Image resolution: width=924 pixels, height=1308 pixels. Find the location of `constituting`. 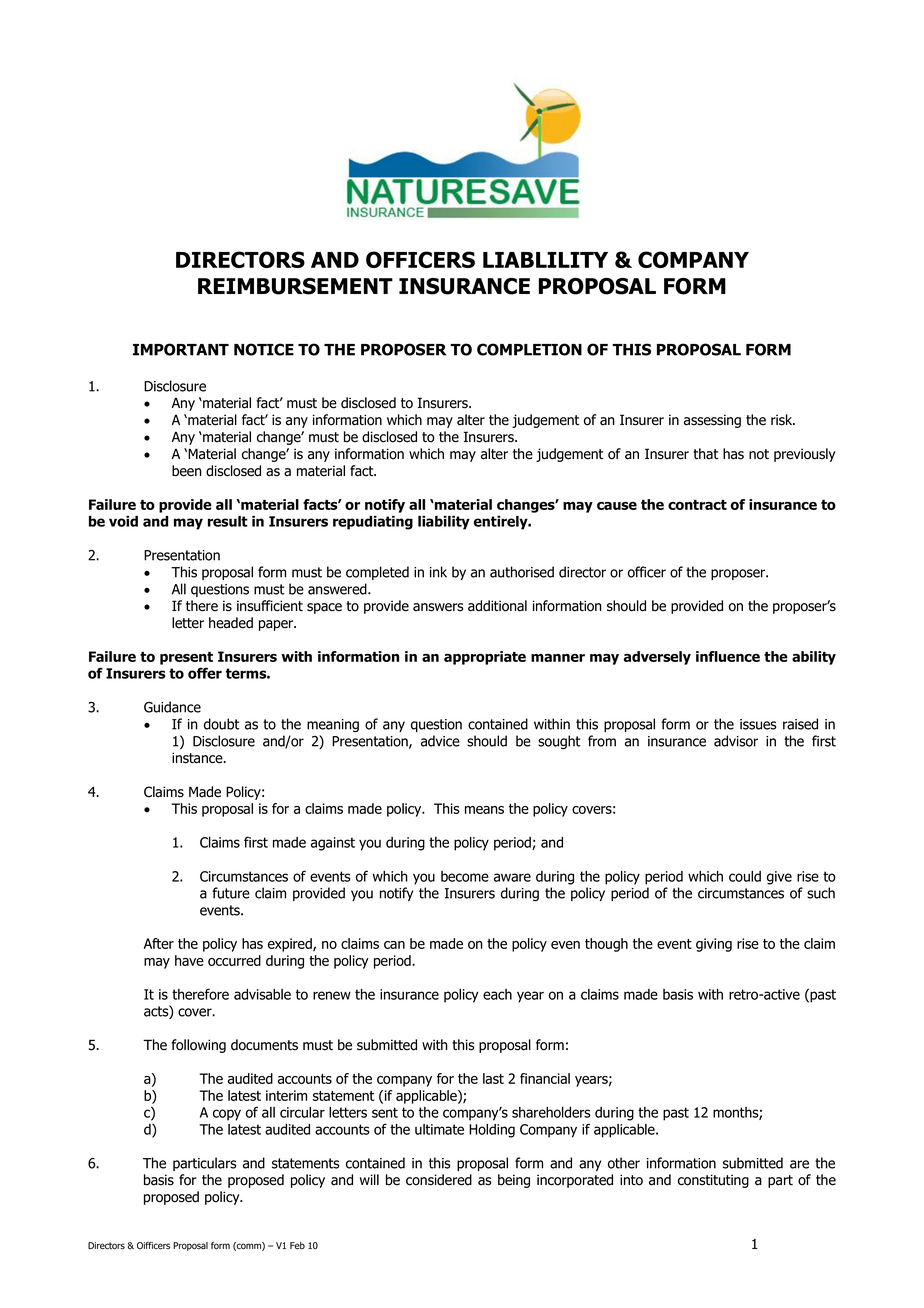

constituting is located at coordinates (713, 1181).
